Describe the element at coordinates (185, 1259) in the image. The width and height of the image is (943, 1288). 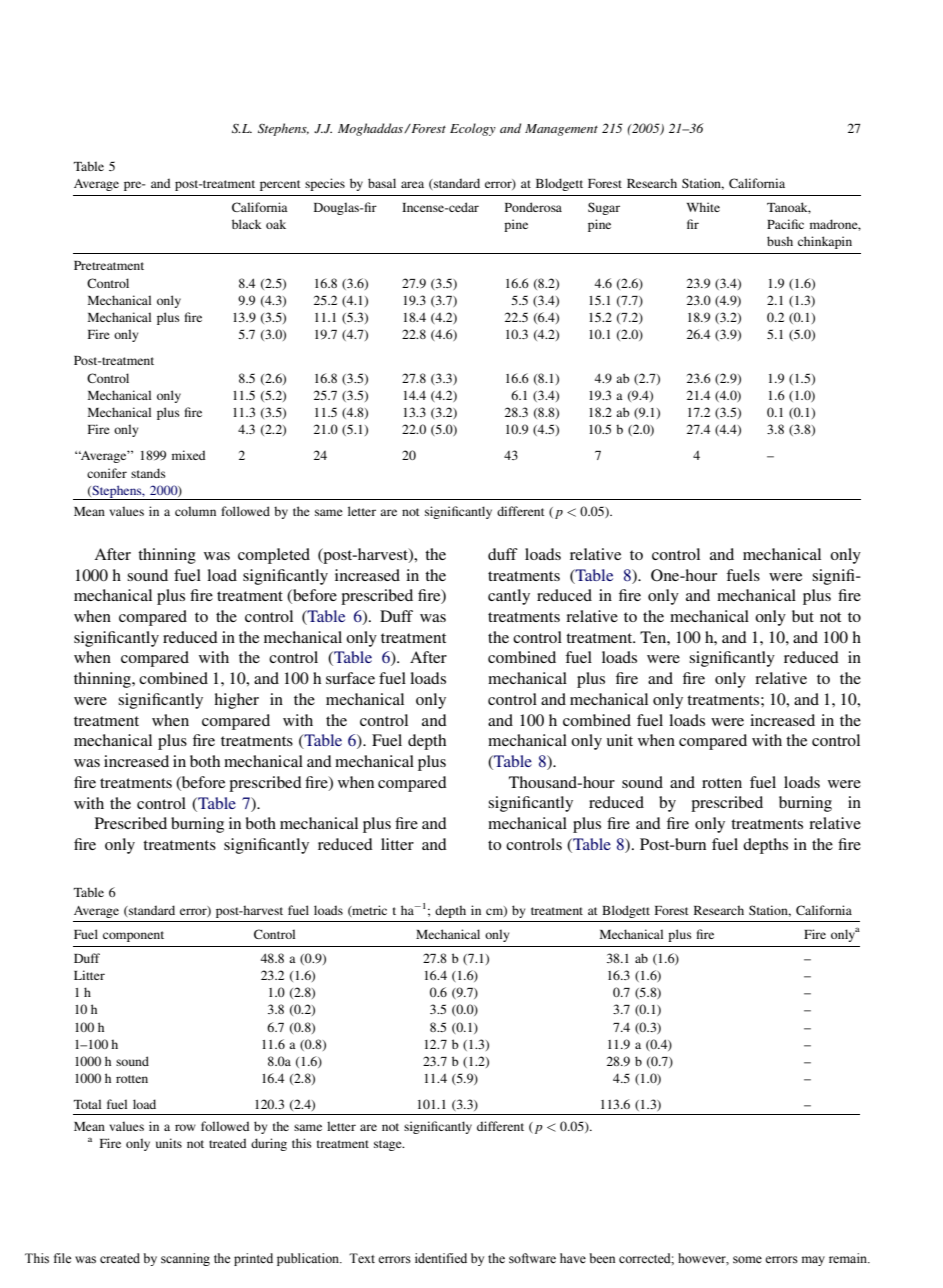
I see `scanning` at that location.
